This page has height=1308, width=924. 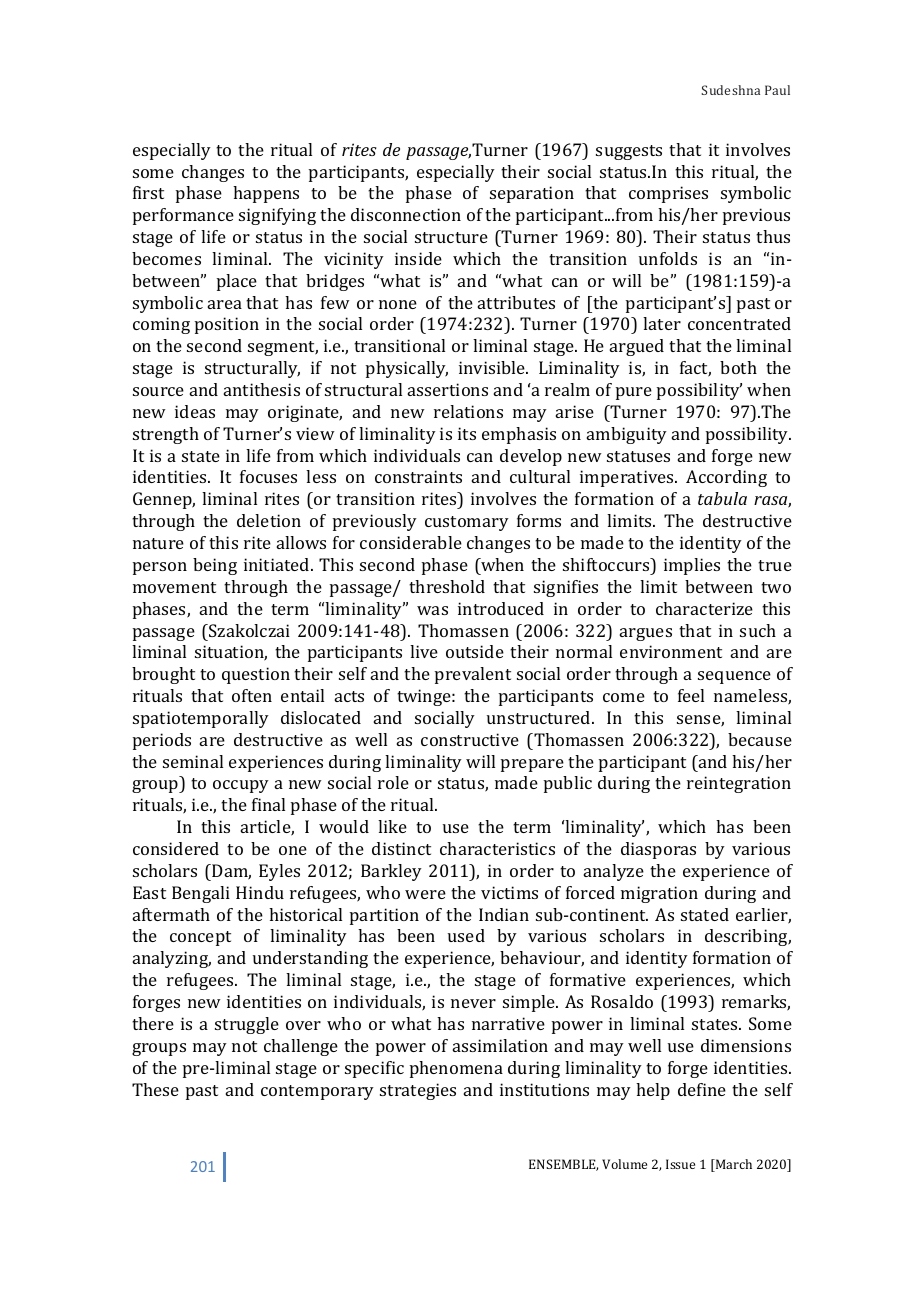 I want to click on happens, so click(x=266, y=194).
